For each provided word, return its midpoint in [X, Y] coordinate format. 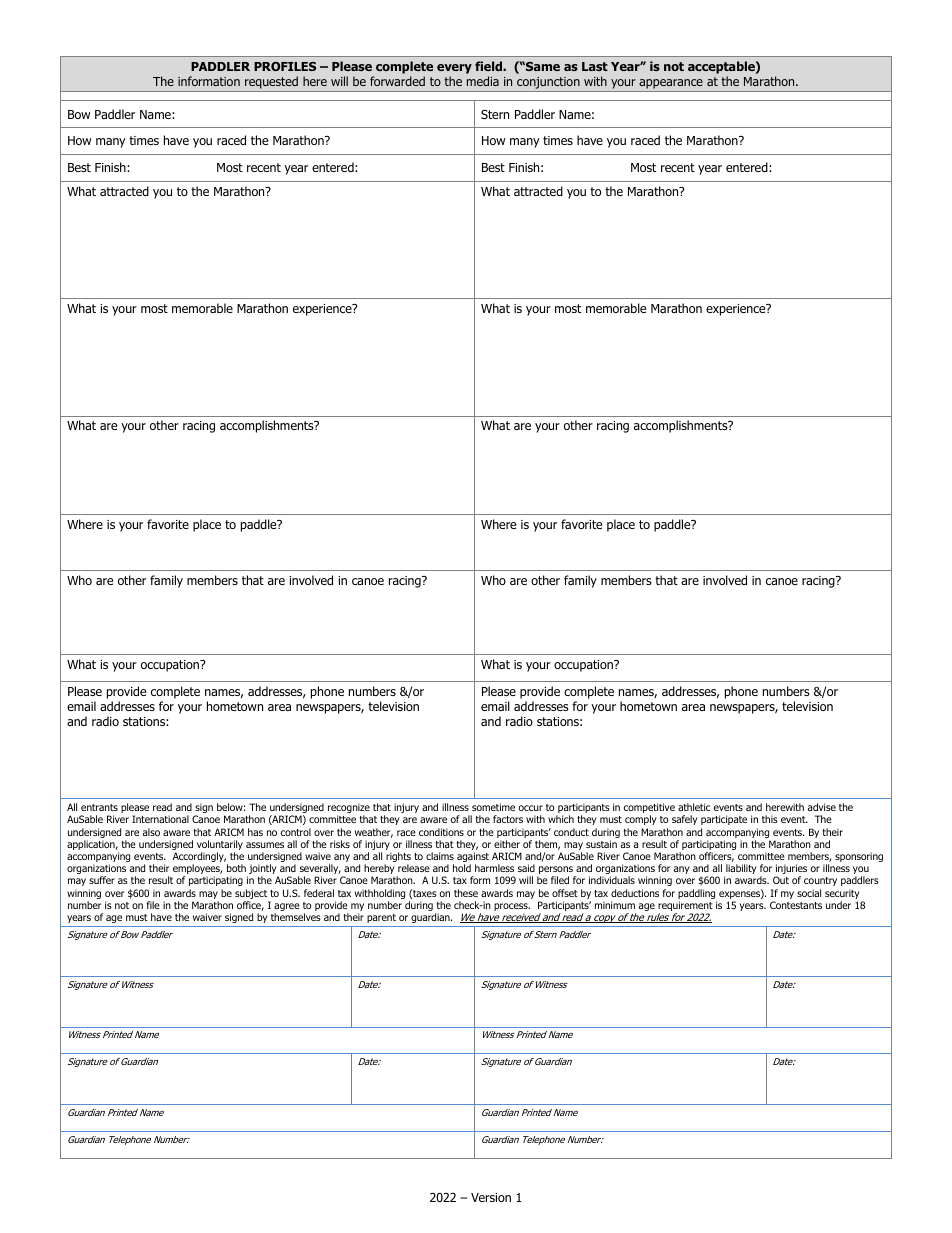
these [466, 893]
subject [252, 895]
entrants [99, 807]
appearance [671, 84]
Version [491, 1197]
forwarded [397, 81]
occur [531, 808]
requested [271, 82]
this [770, 819]
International [160, 819]
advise [822, 807]
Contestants [796, 905]
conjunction [548, 84]
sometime [493, 807]
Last [595, 66]
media [483, 81]
